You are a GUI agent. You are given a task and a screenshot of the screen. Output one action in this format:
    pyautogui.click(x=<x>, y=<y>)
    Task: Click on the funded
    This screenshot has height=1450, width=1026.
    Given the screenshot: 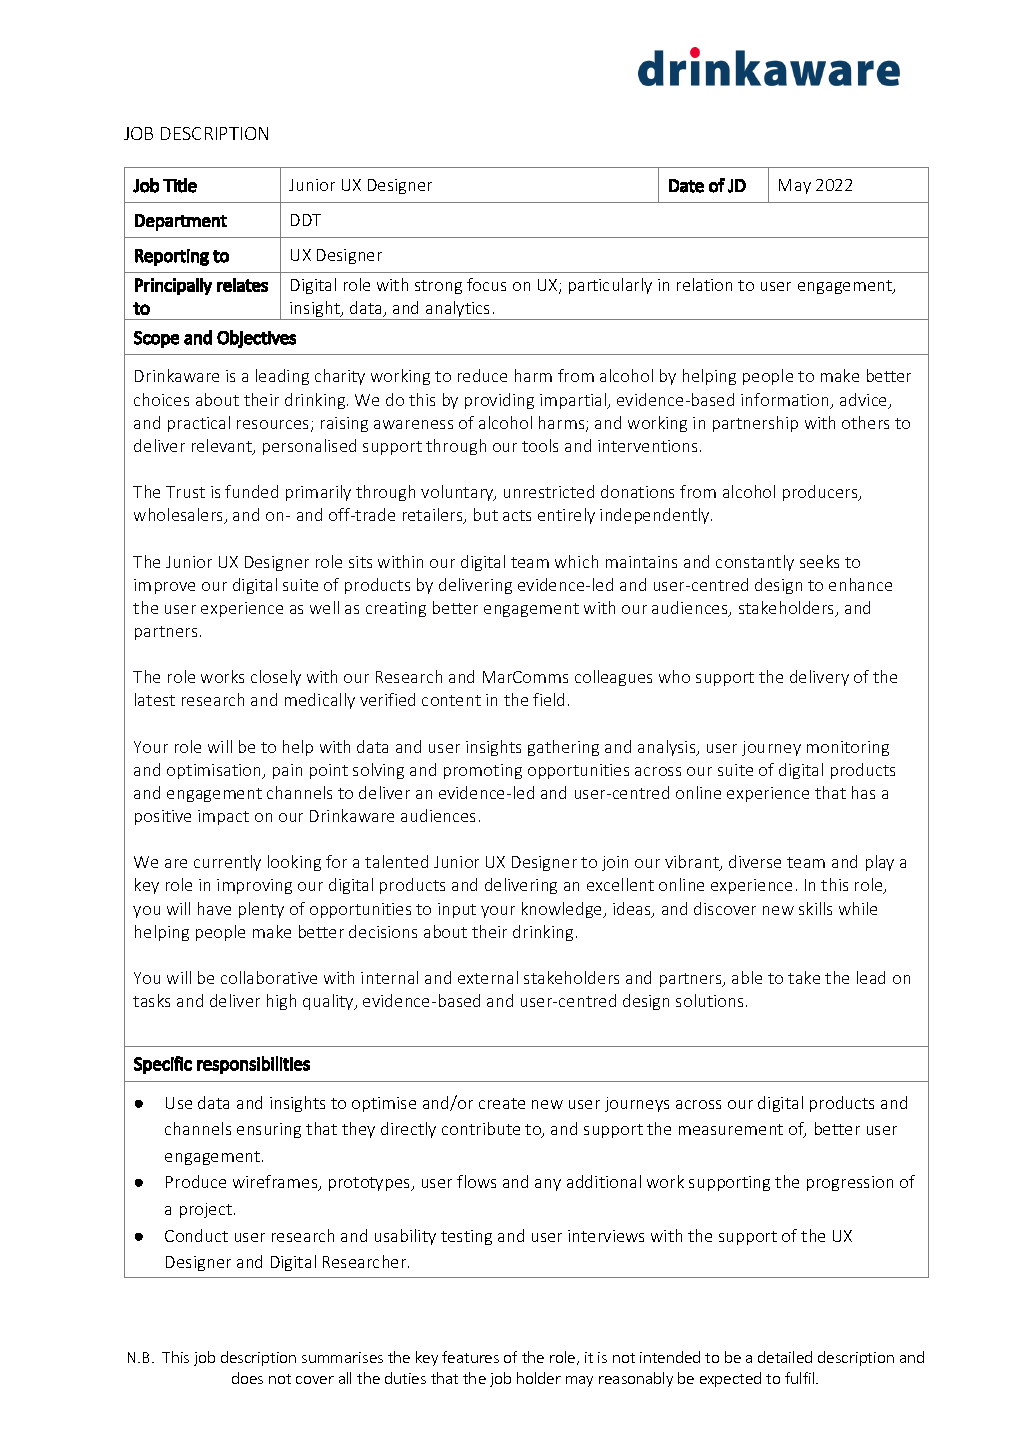 What is the action you would take?
    pyautogui.click(x=251, y=491)
